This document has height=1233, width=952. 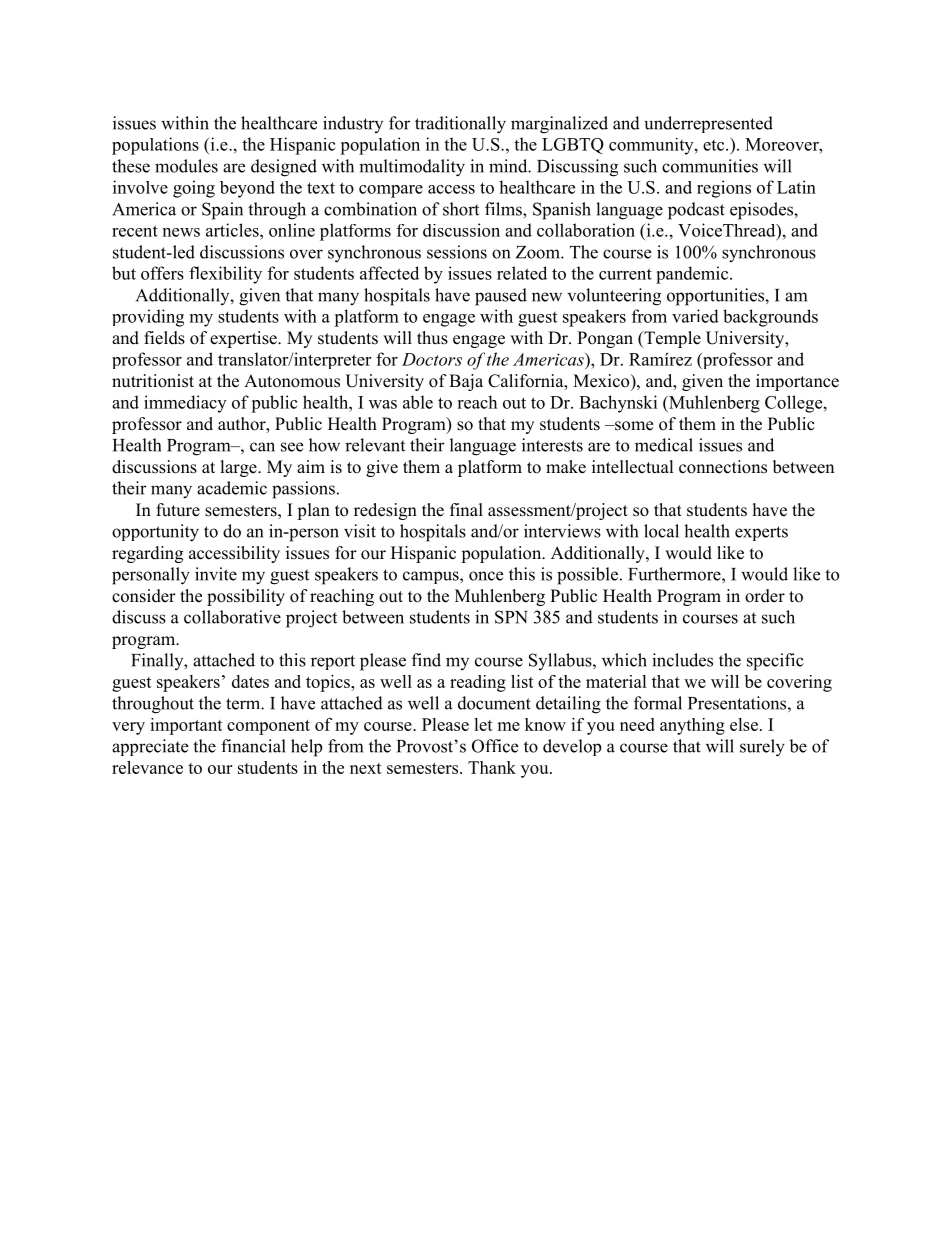 I want to click on financial, so click(x=253, y=746).
